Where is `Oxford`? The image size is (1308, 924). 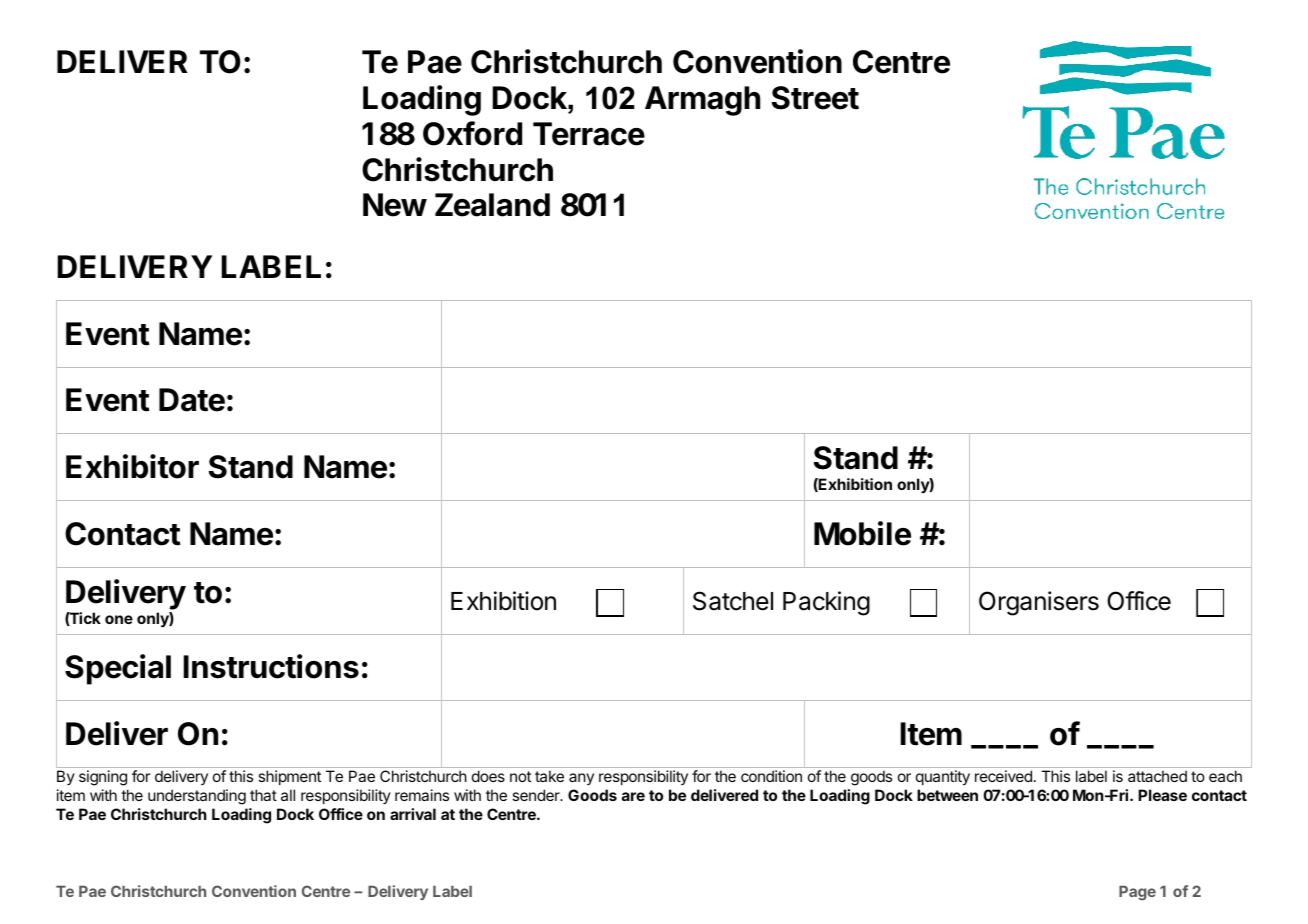 Oxford is located at coordinates (472, 133).
